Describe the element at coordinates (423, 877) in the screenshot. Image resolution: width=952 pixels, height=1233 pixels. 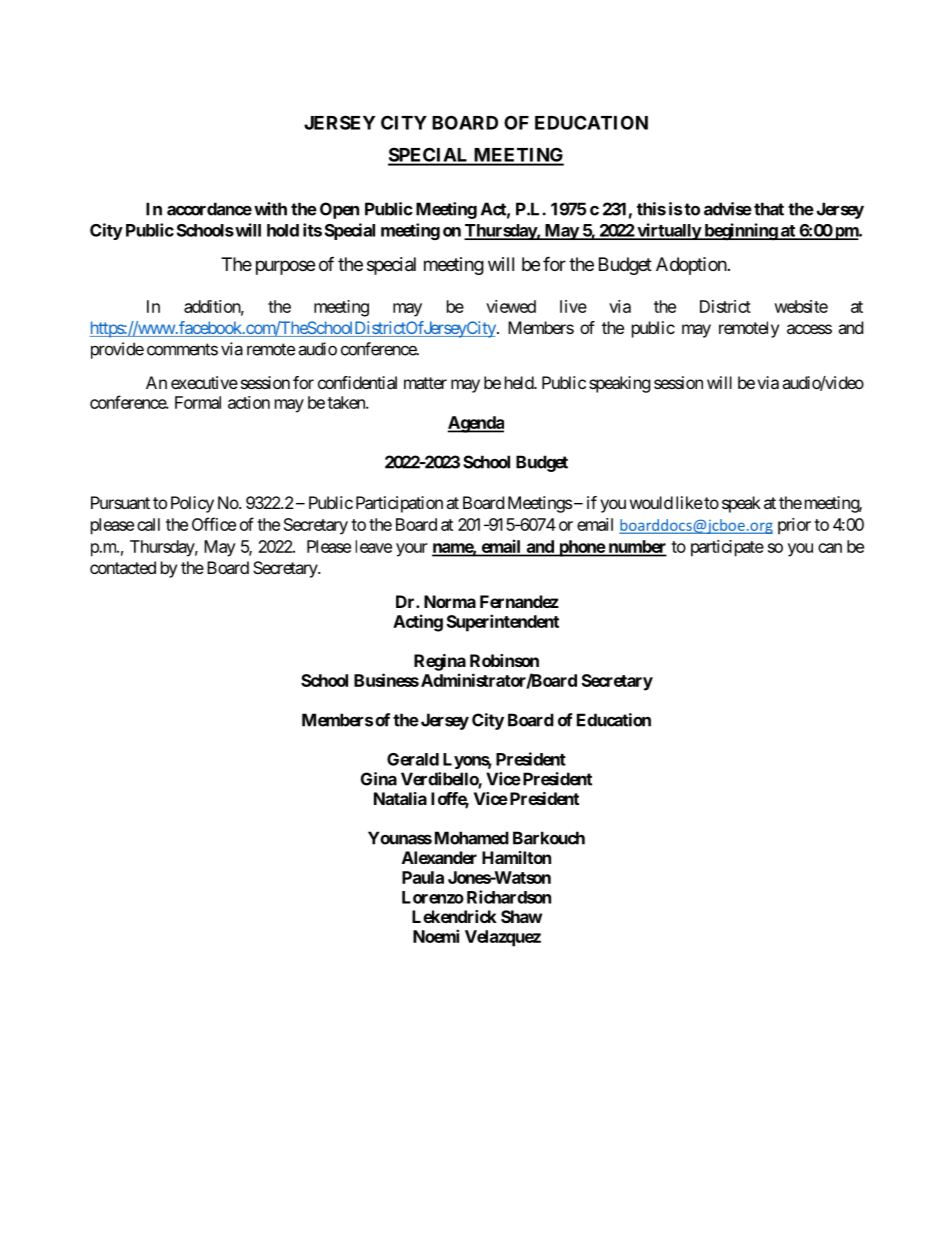
I see `Paula` at that location.
